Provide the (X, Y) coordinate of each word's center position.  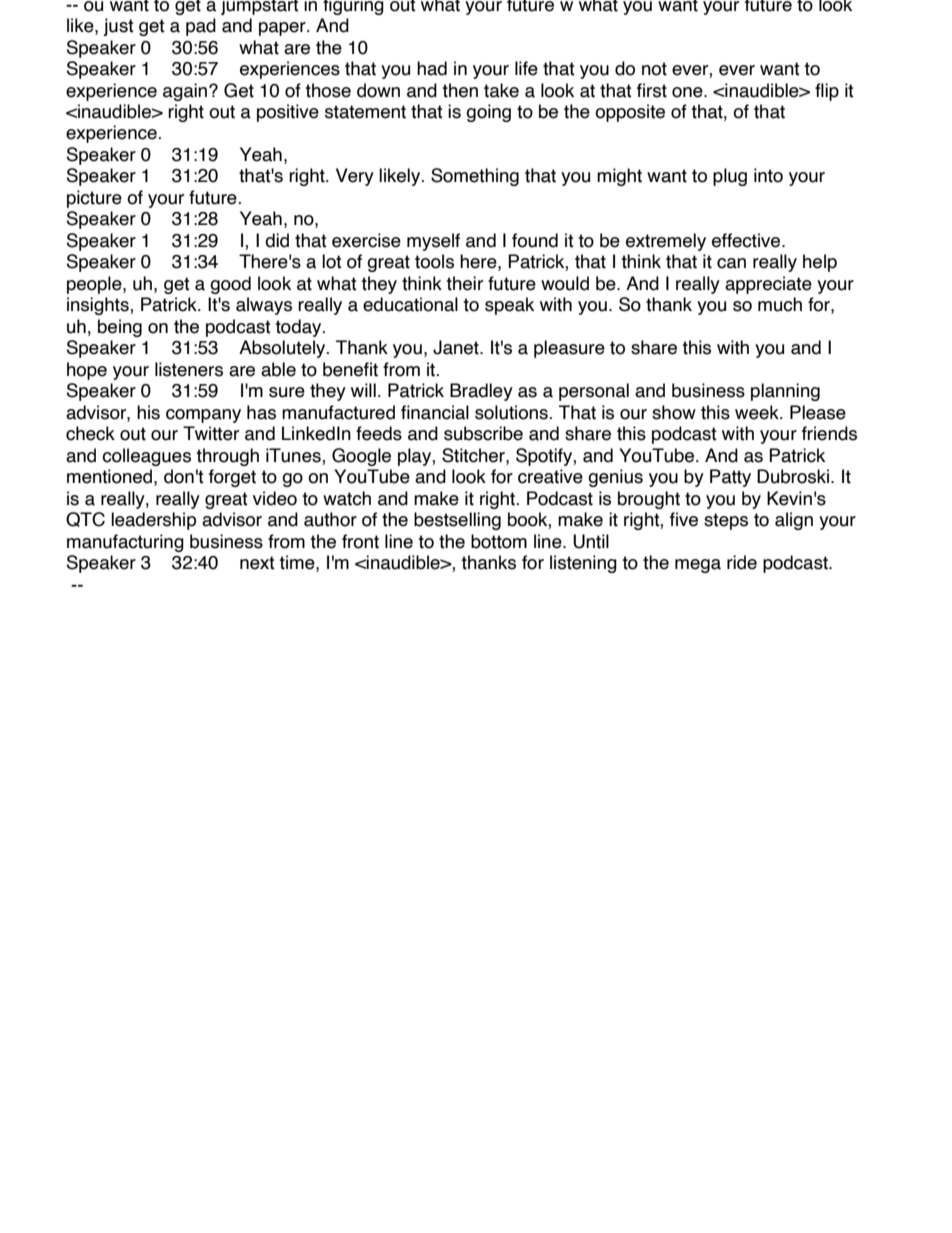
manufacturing (125, 543)
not (654, 69)
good (230, 285)
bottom (499, 541)
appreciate (768, 285)
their (464, 283)
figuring (353, 7)
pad (201, 27)
